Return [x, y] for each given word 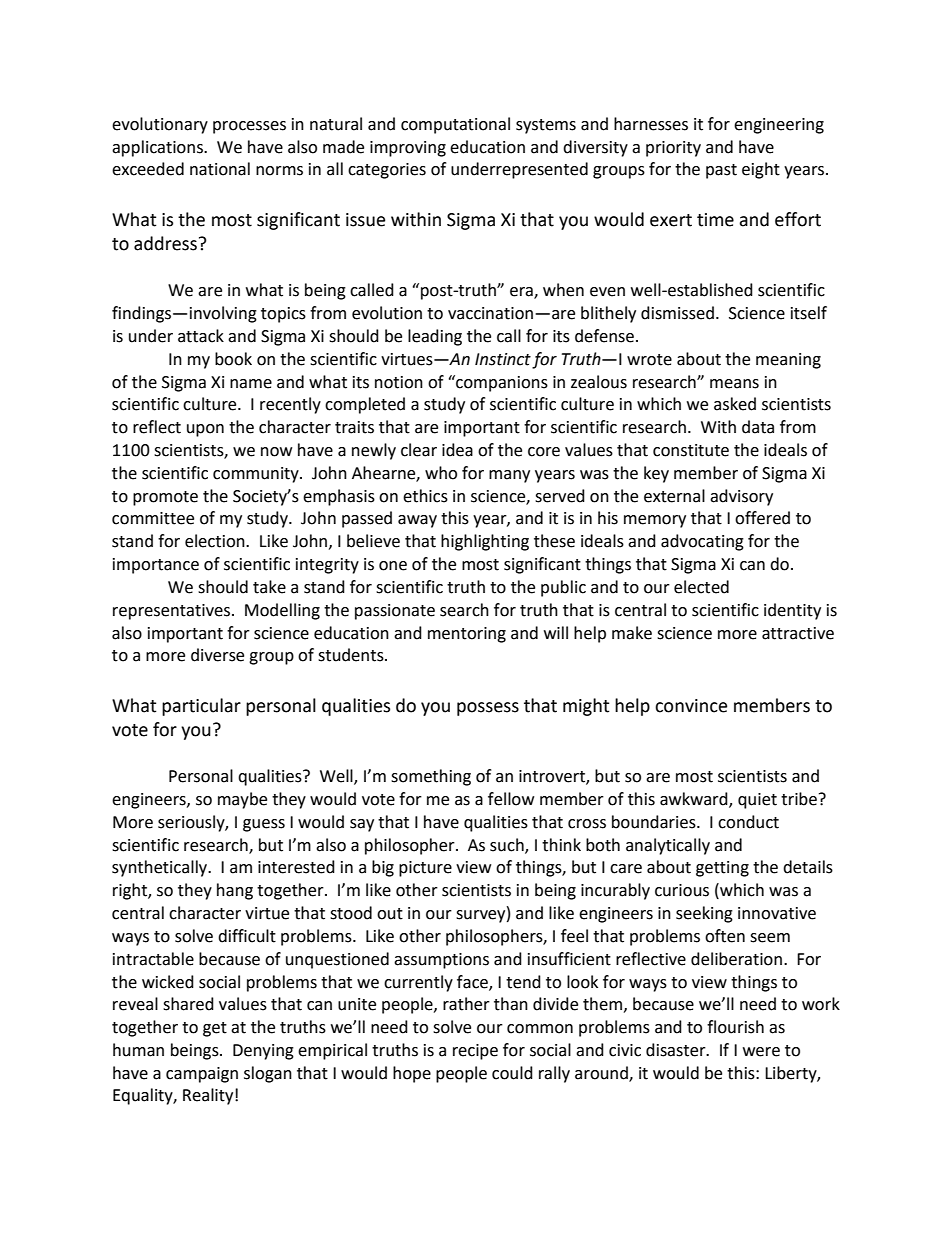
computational [455, 125]
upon [205, 430]
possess [488, 709]
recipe [475, 1052]
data [758, 427]
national [220, 169]
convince [691, 706]
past [721, 171]
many [509, 476]
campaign [202, 1075]
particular [201, 707]
